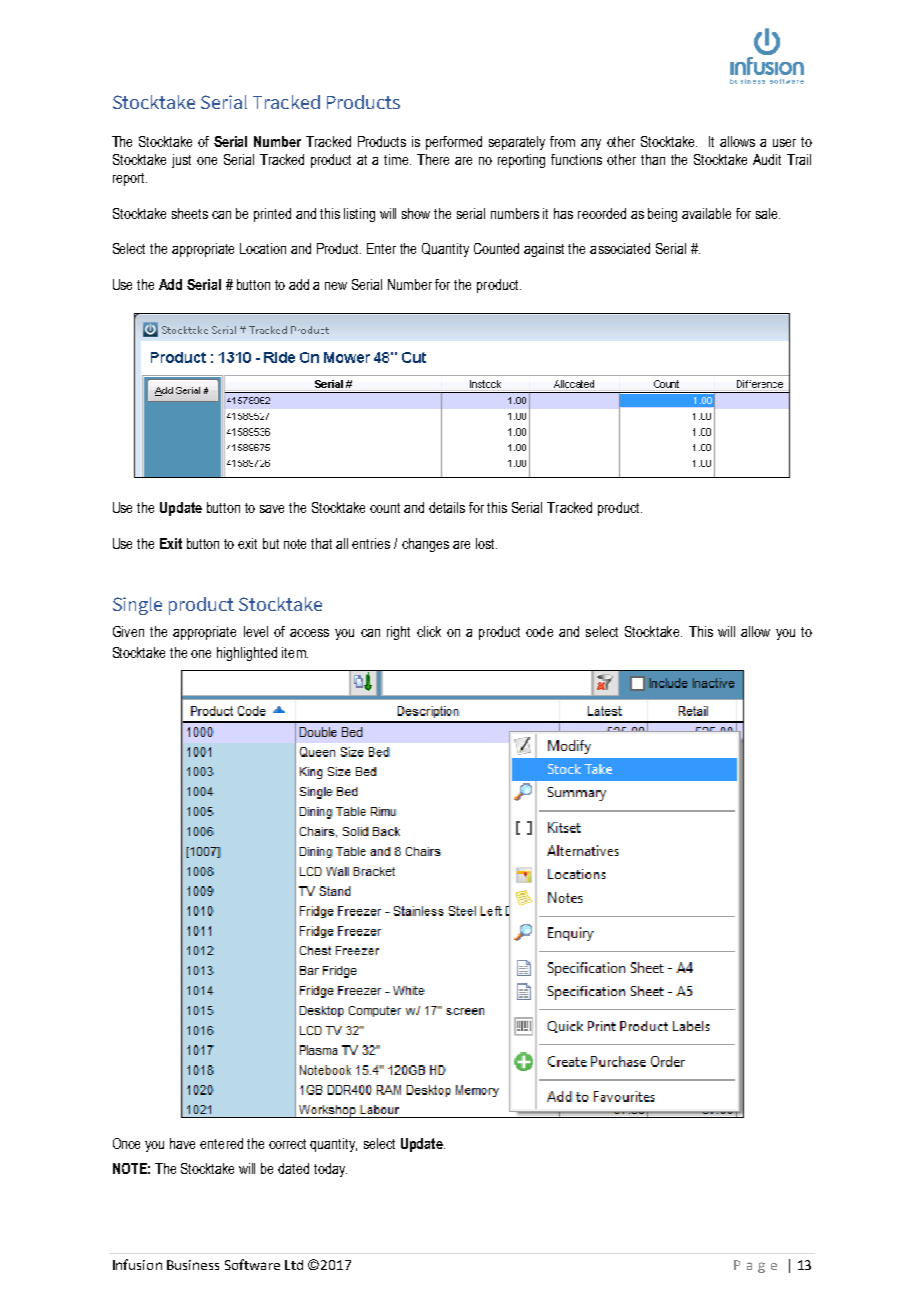 This page has height=1308, width=924. What do you see at coordinates (433, 159) in the page?
I see `There` at bounding box center [433, 159].
